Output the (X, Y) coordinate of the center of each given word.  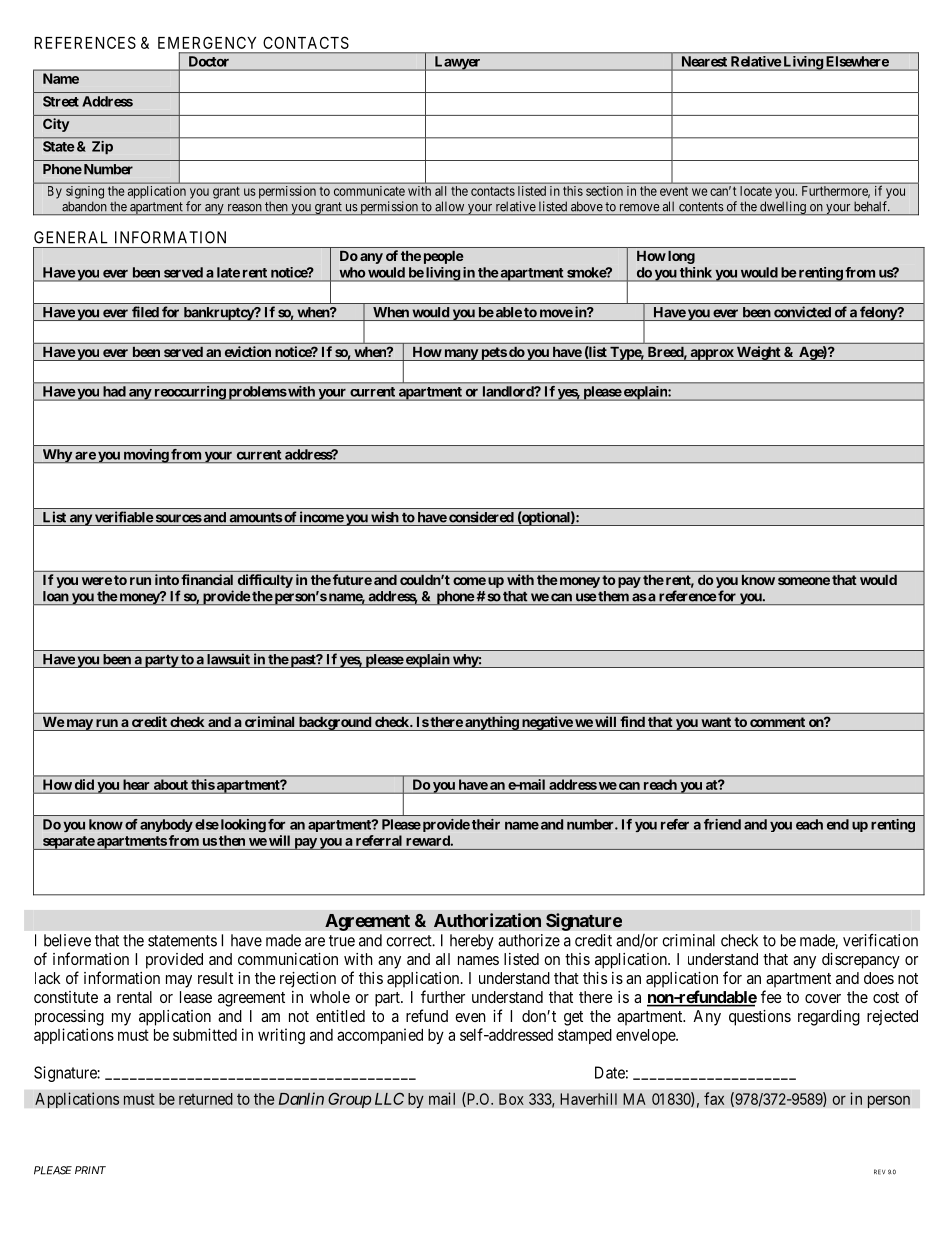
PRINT (90, 1170)
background (334, 723)
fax (714, 1098)
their (486, 824)
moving (145, 456)
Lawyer (457, 63)
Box (511, 1099)
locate (756, 191)
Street (61, 101)
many (461, 355)
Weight (758, 353)
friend (722, 824)
